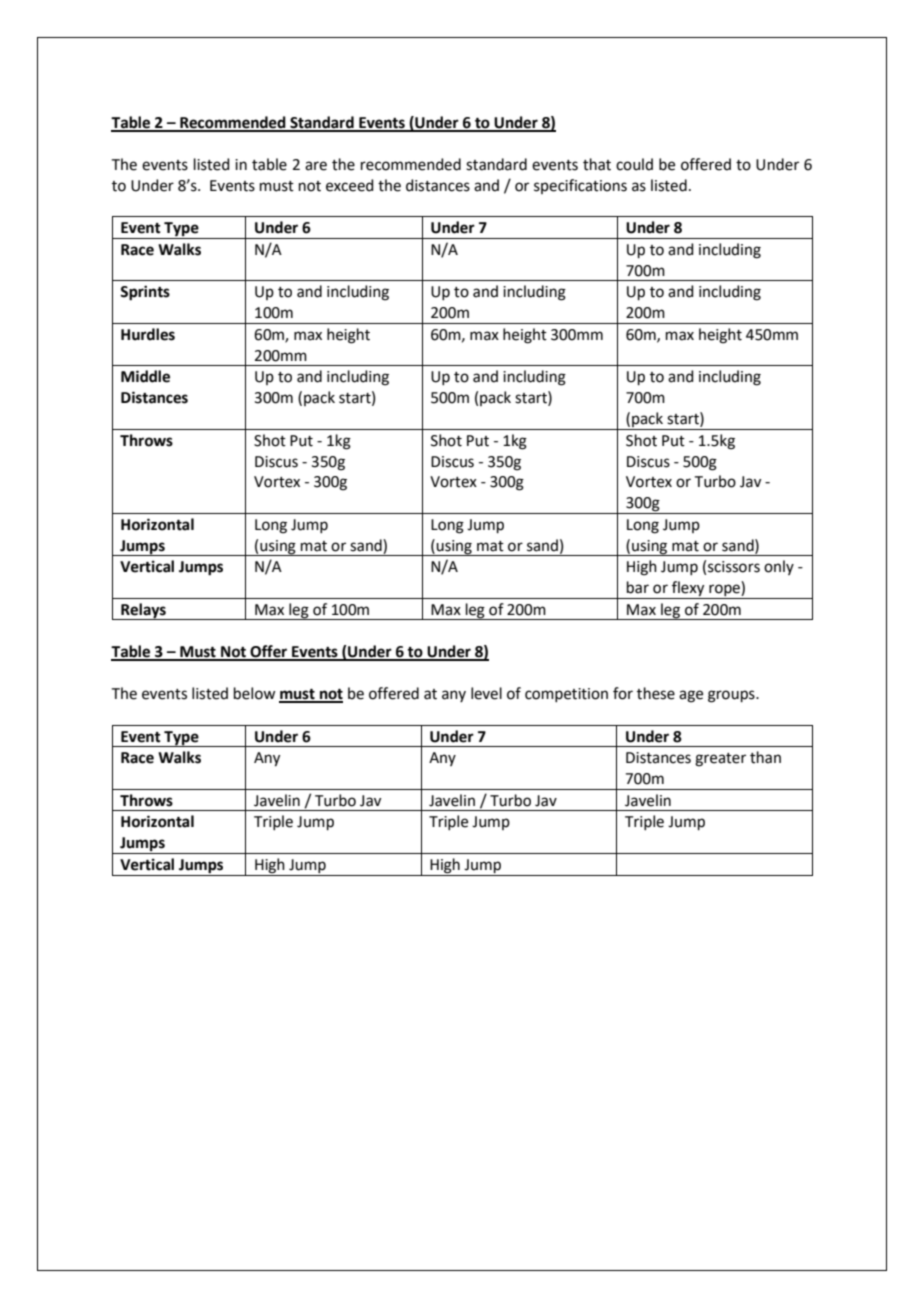 The image size is (924, 1308). What do you see at coordinates (486, 693) in the document?
I see `level` at bounding box center [486, 693].
